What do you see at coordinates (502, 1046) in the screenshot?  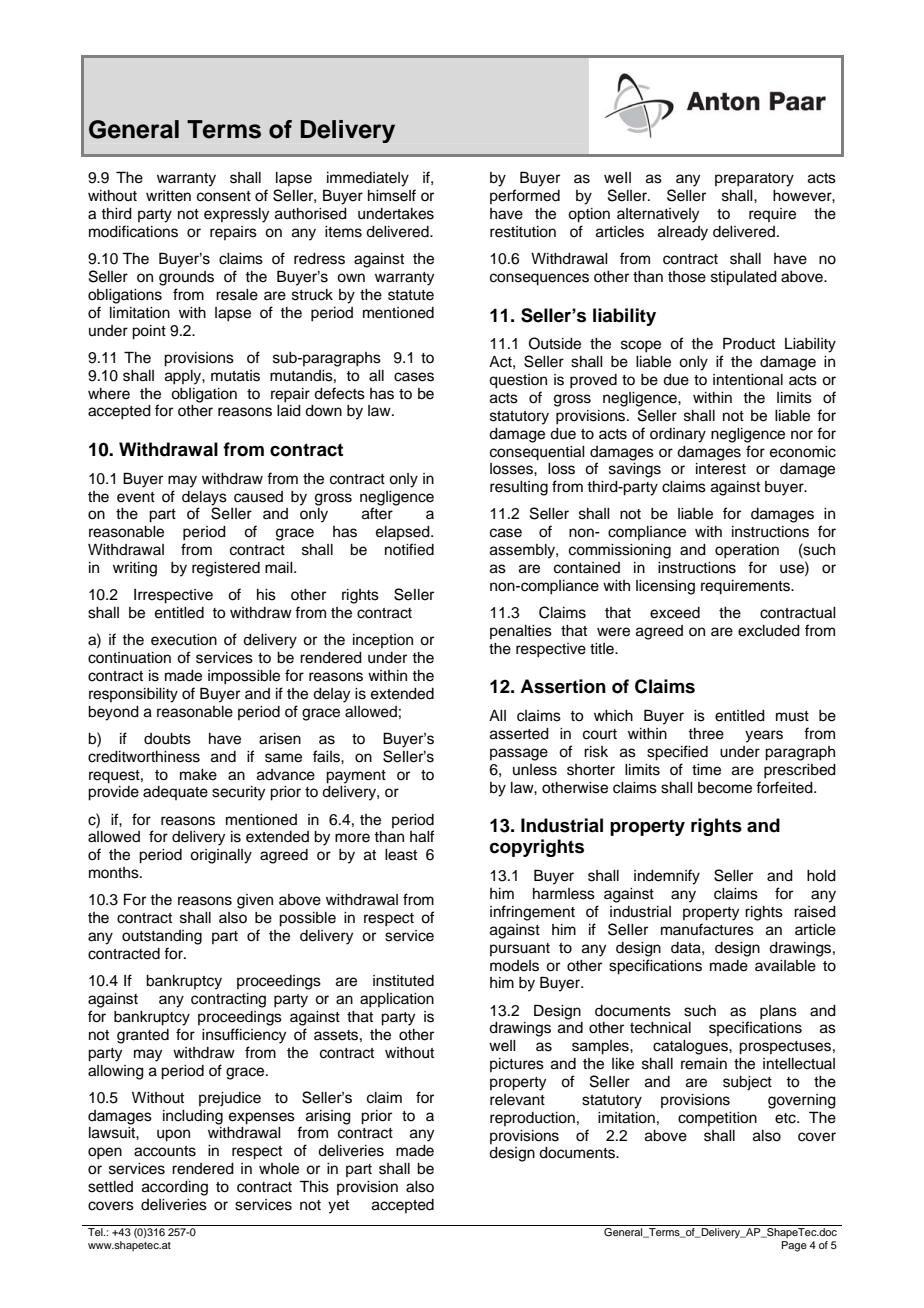 I see `well` at bounding box center [502, 1046].
